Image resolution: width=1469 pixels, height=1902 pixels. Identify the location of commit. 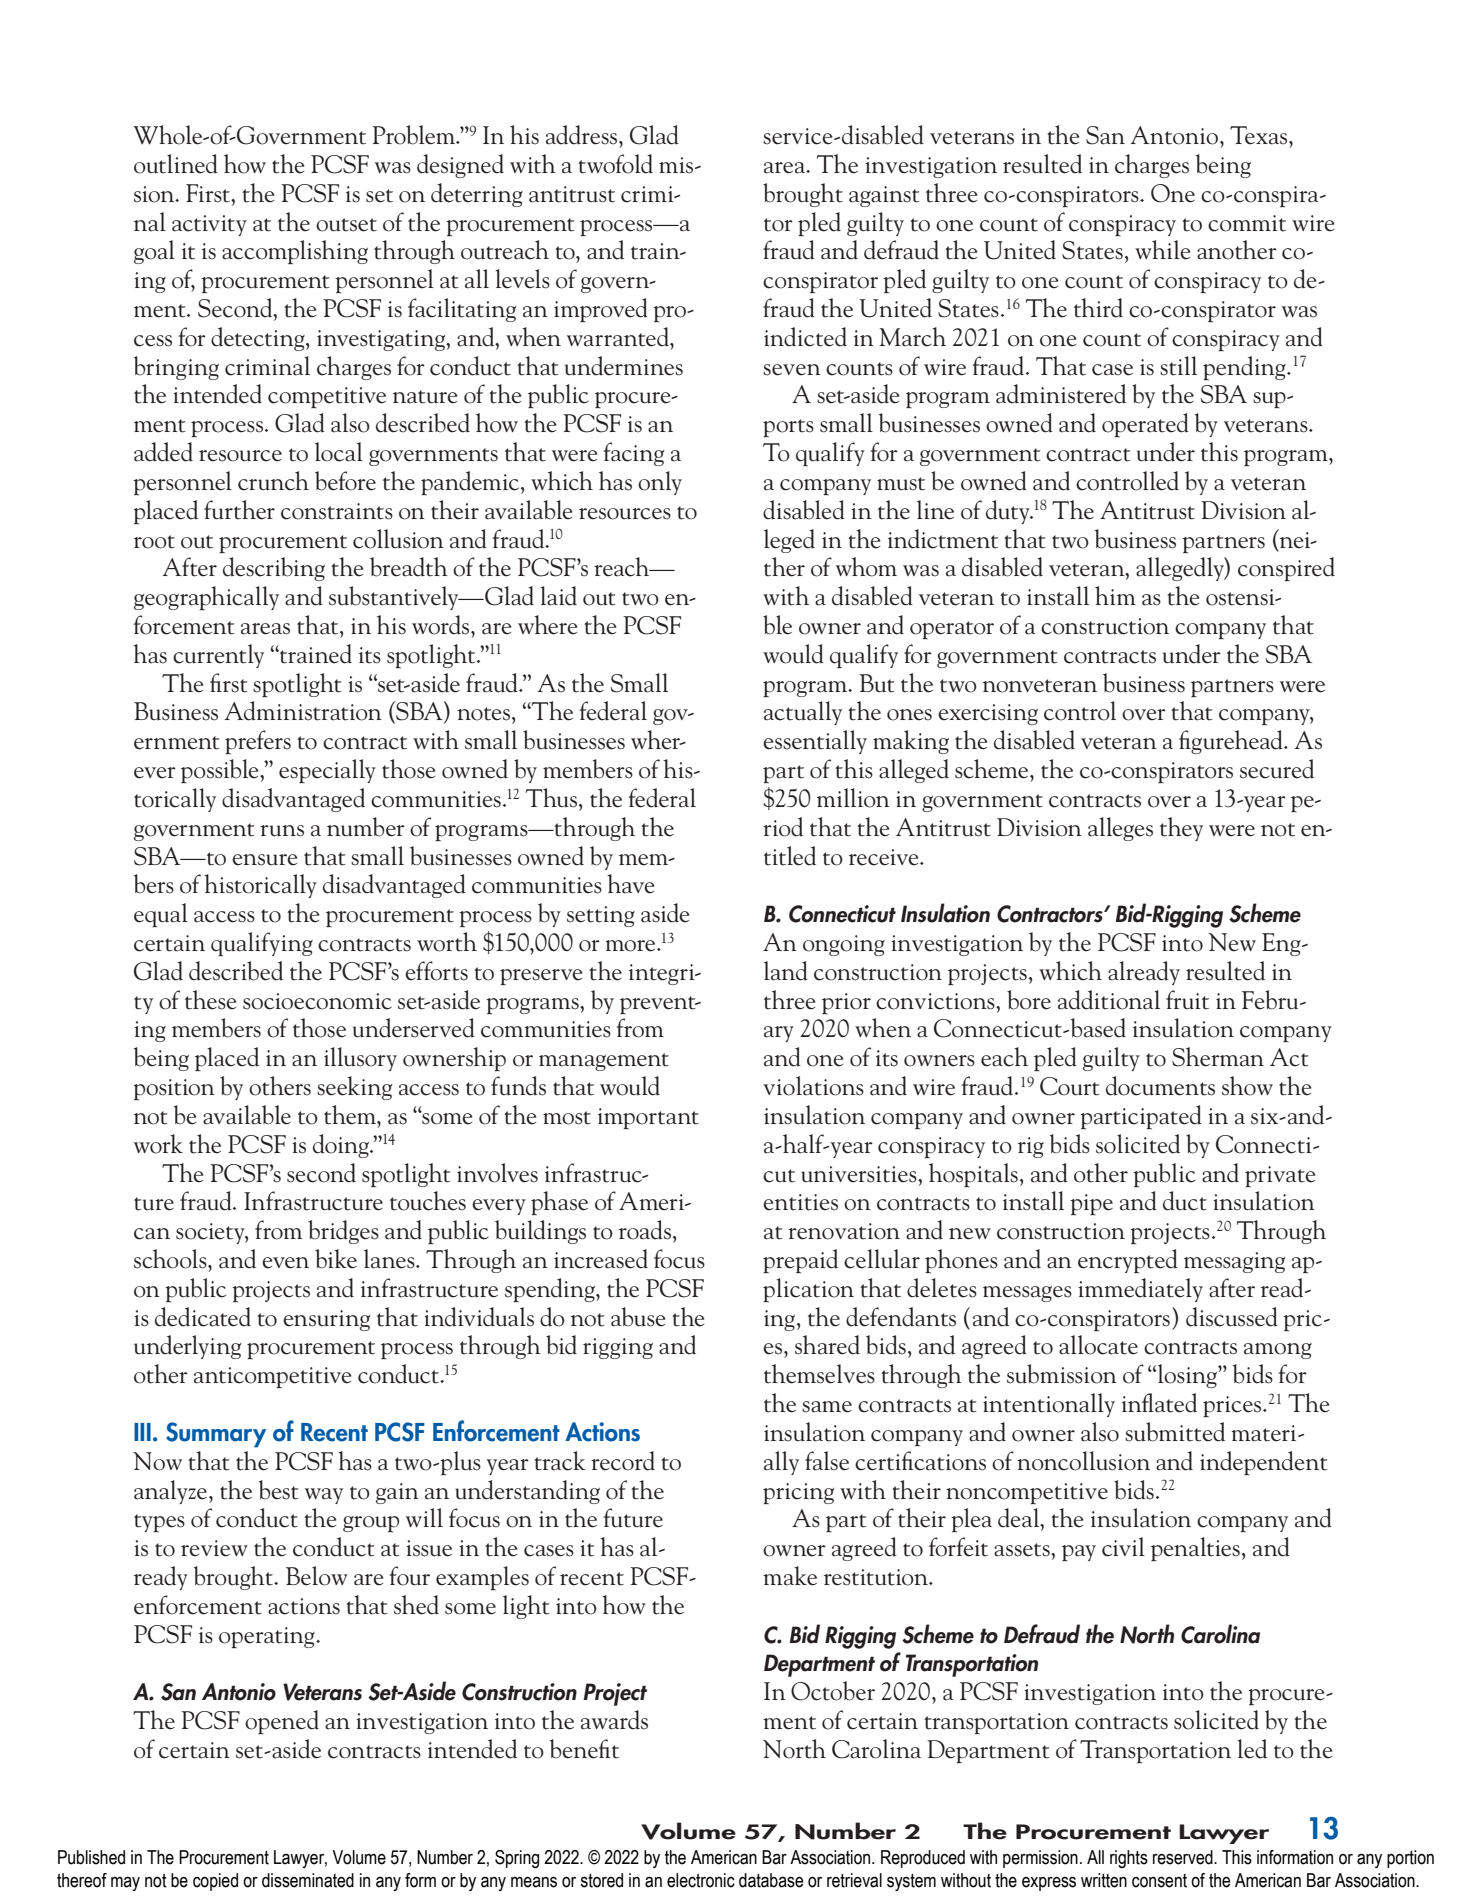
(1247, 223).
